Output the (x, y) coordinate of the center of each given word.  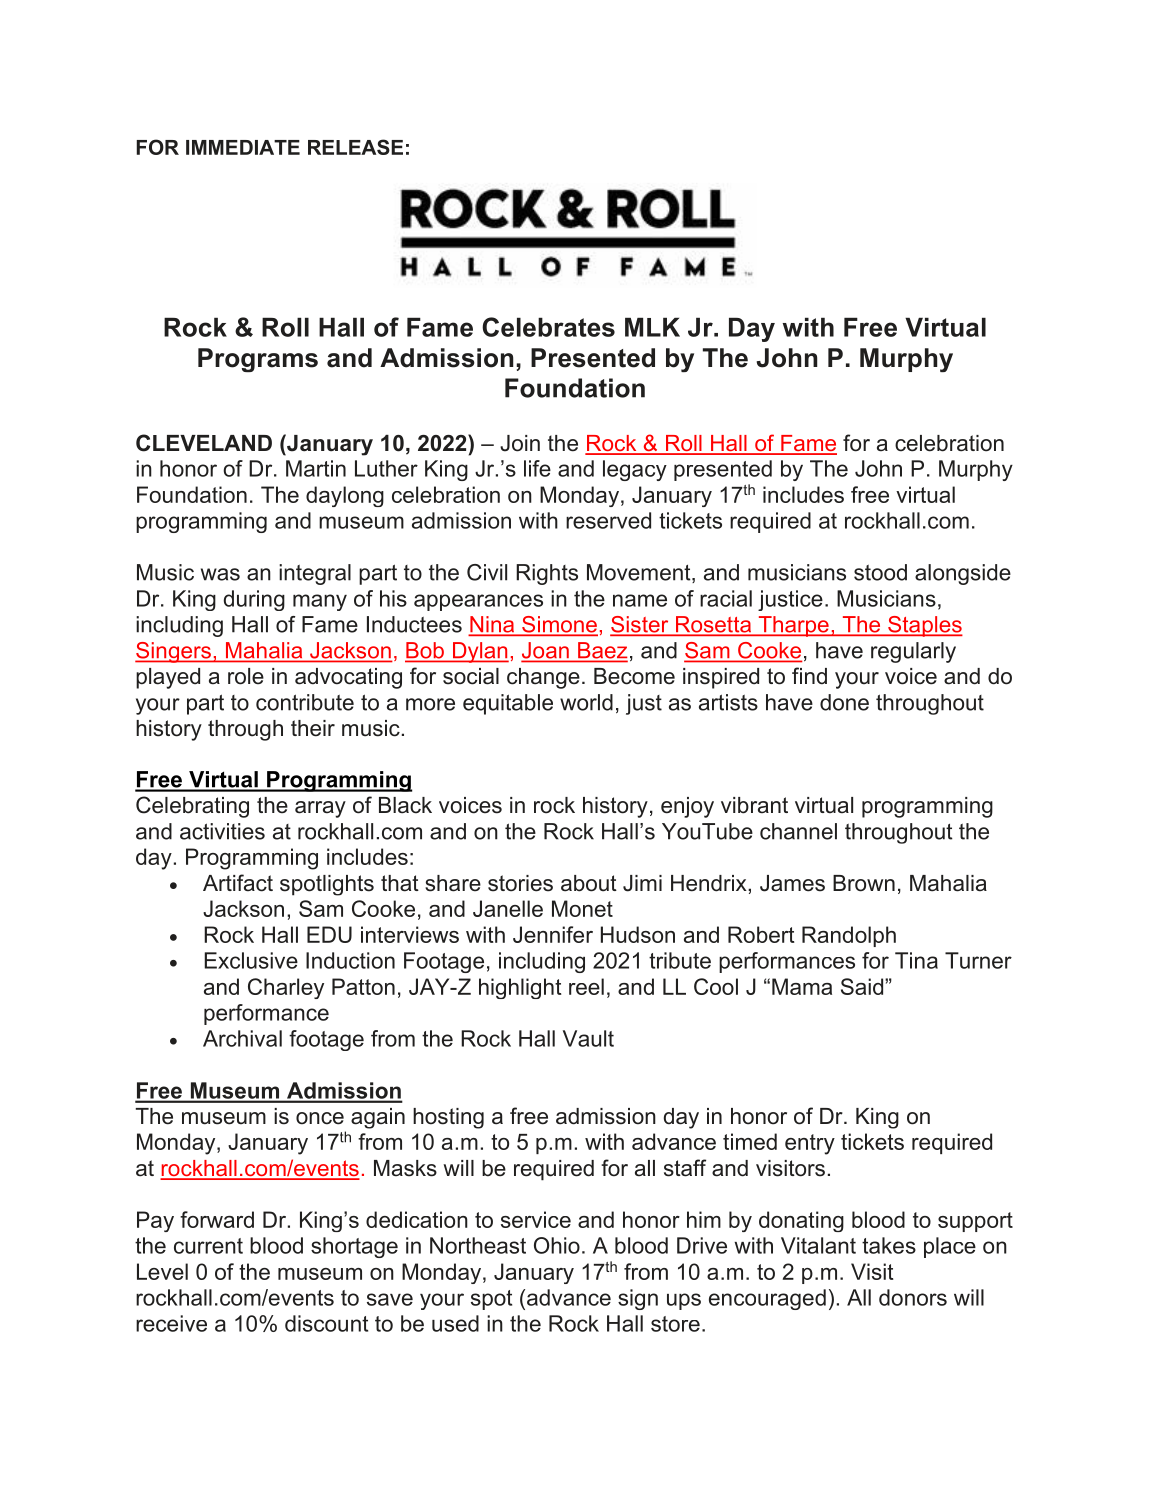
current (208, 1246)
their (313, 728)
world (586, 702)
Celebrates (548, 327)
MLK (652, 327)
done (844, 702)
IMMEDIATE (243, 147)
